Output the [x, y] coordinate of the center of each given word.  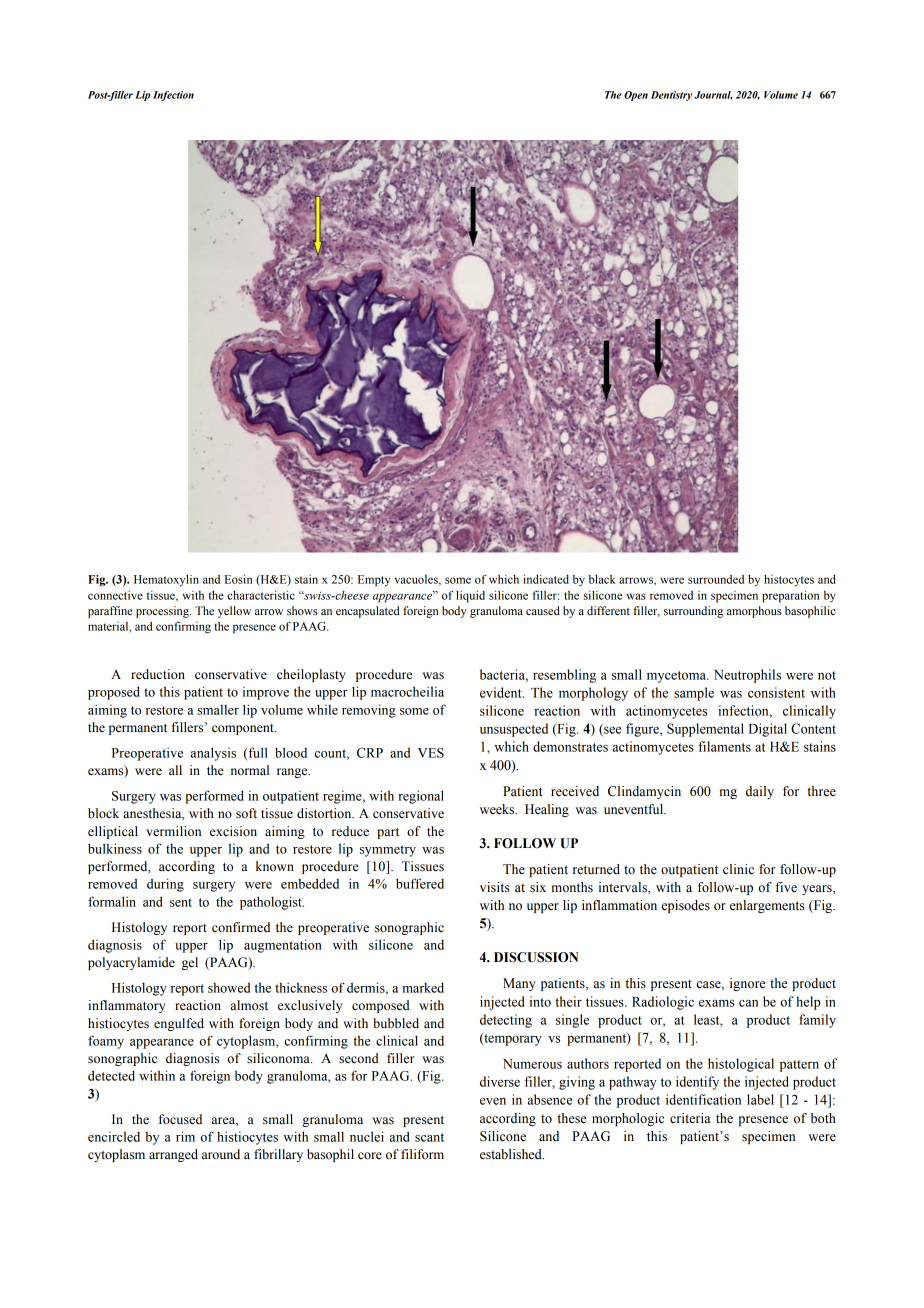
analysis [213, 754]
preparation [790, 597]
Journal [713, 95]
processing [163, 612]
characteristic [261, 595]
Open [636, 96]
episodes [686, 906]
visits [495, 887]
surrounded [716, 579]
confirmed [241, 927]
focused [180, 1119]
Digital [768, 730]
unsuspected [514, 730]
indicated [546, 579]
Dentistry [671, 96]
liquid [470, 597]
